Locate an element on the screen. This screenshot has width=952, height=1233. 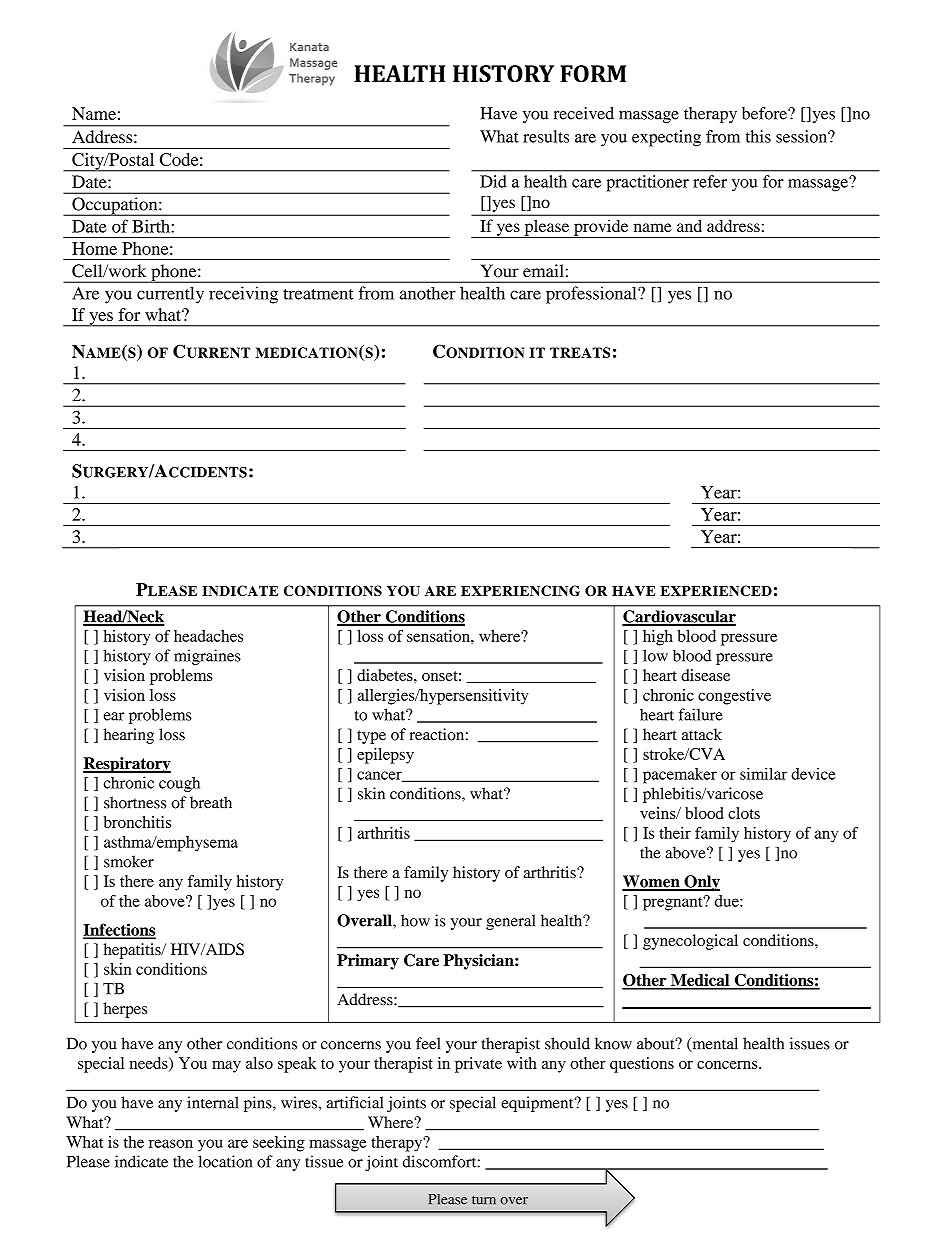
migraines is located at coordinates (207, 657).
